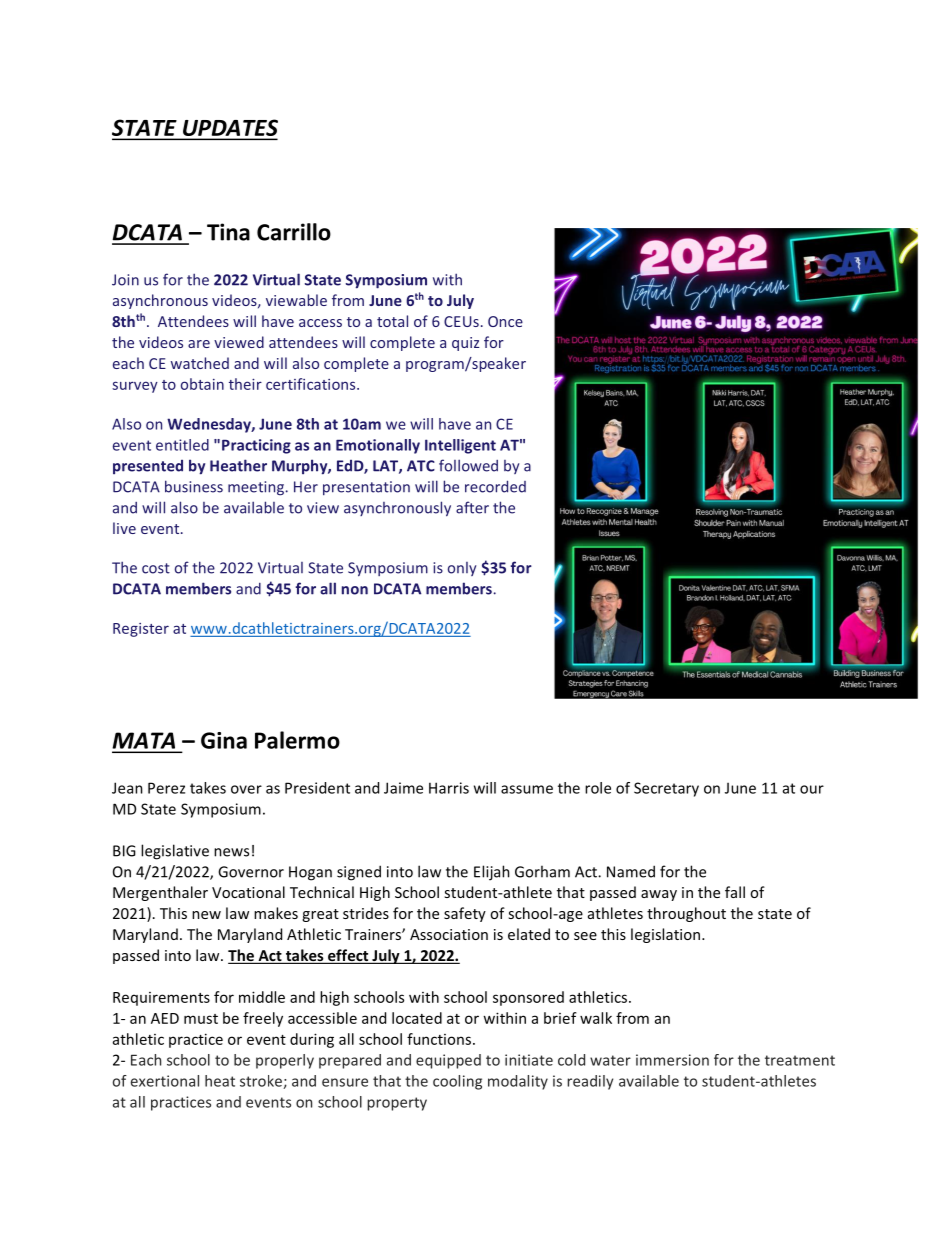 This screenshot has width=952, height=1233. I want to click on only, so click(462, 569).
